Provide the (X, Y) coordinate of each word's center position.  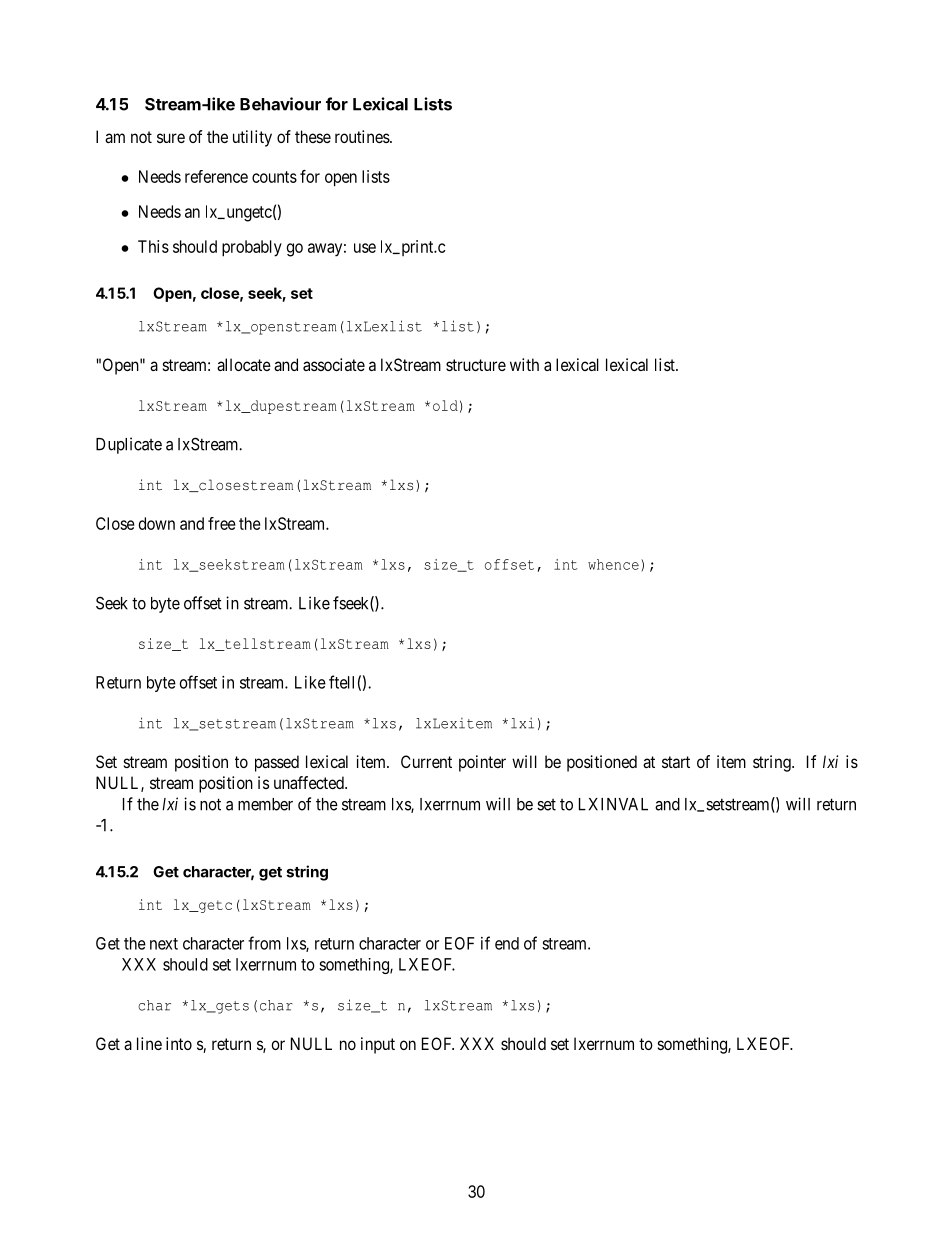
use (365, 248)
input (378, 1045)
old (445, 405)
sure (171, 138)
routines (363, 136)
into (179, 1043)
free (222, 523)
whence (613, 564)
